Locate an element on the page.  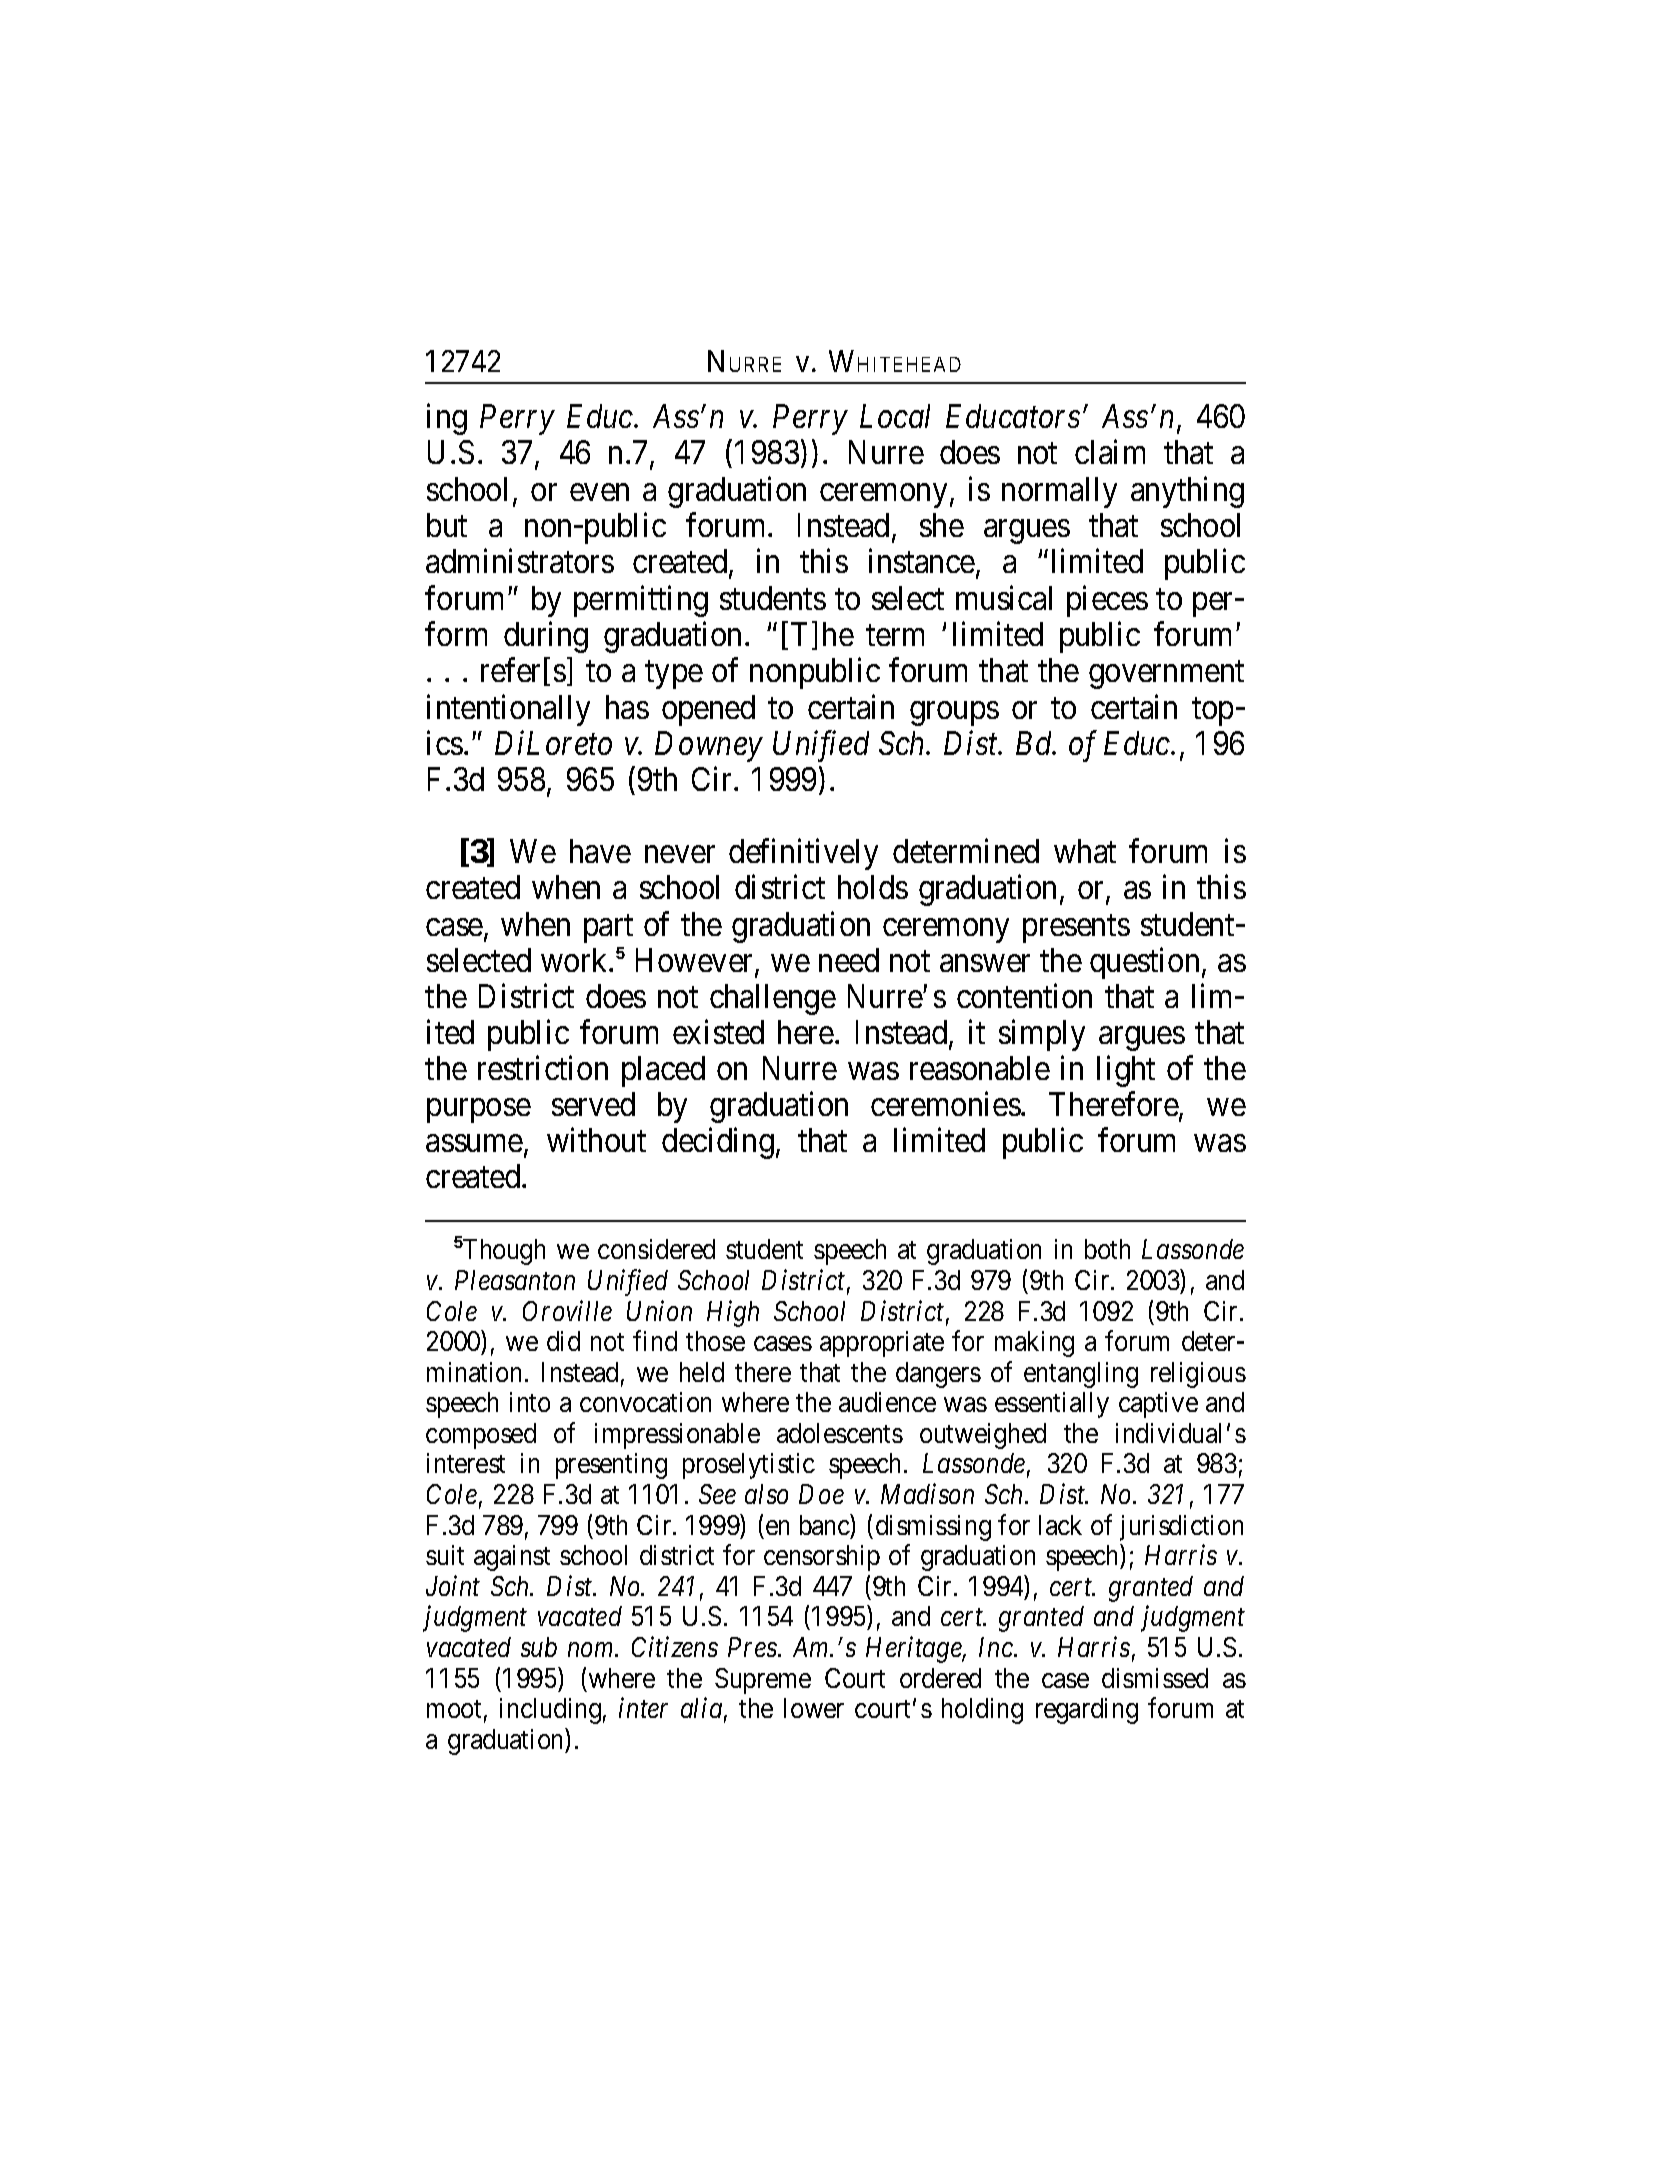
even is located at coordinates (599, 492).
